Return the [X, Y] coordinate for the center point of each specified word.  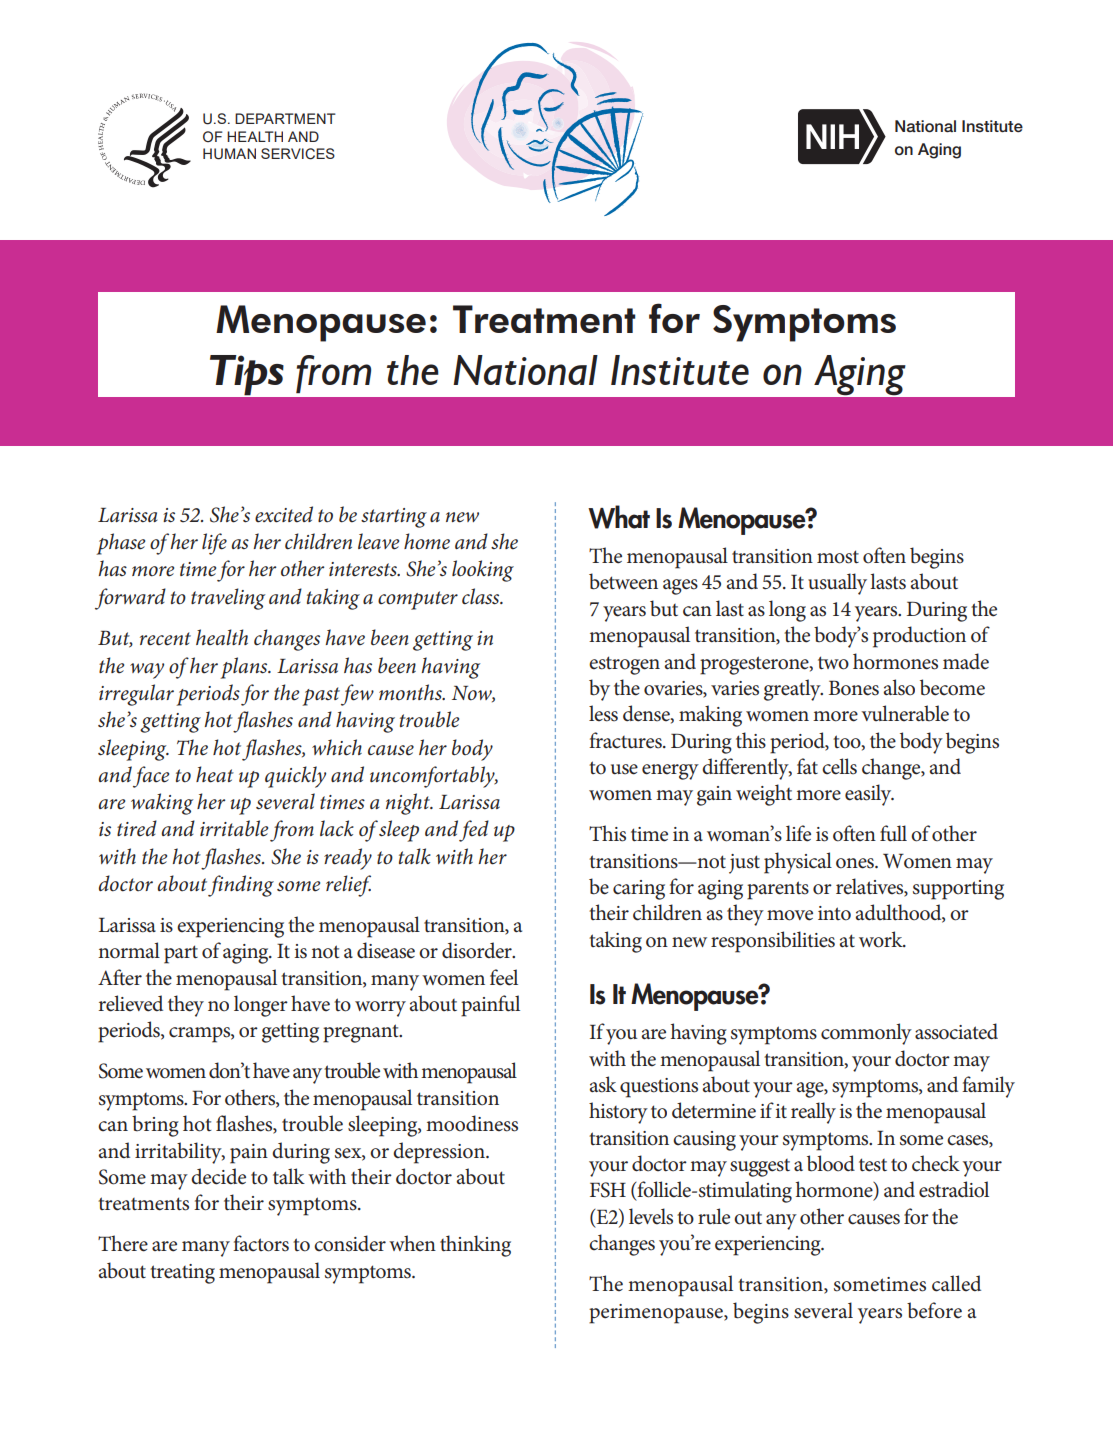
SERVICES [298, 154]
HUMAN [229, 154]
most [838, 557]
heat [215, 774]
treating [182, 1274]
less [603, 713]
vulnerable [905, 713]
